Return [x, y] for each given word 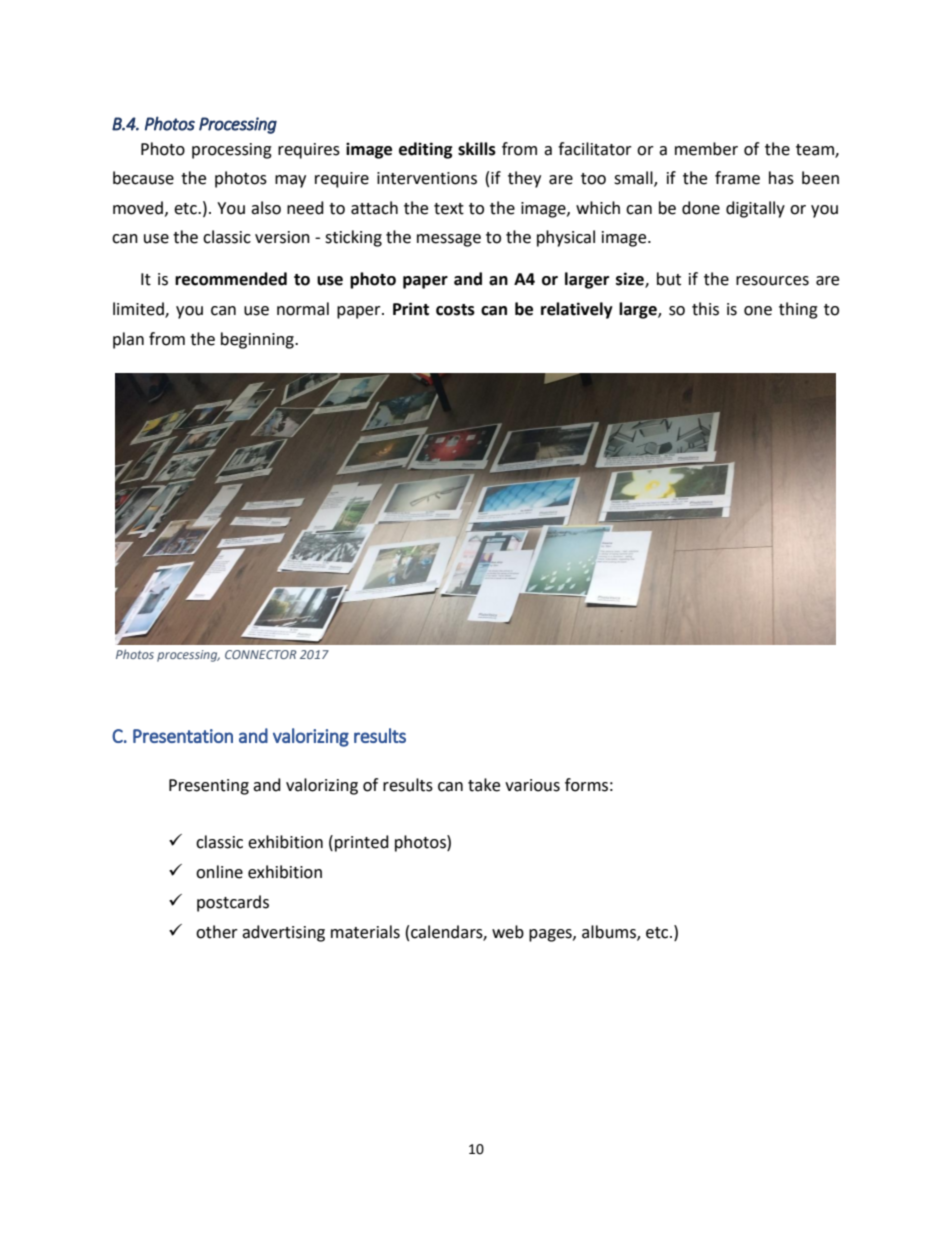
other [217, 932]
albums [610, 932]
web [508, 932]
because [143, 178]
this [705, 309]
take [484, 785]
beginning [258, 340]
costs [455, 310]
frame [737, 178]
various [532, 785]
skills [477, 149]
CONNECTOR [261, 654]
